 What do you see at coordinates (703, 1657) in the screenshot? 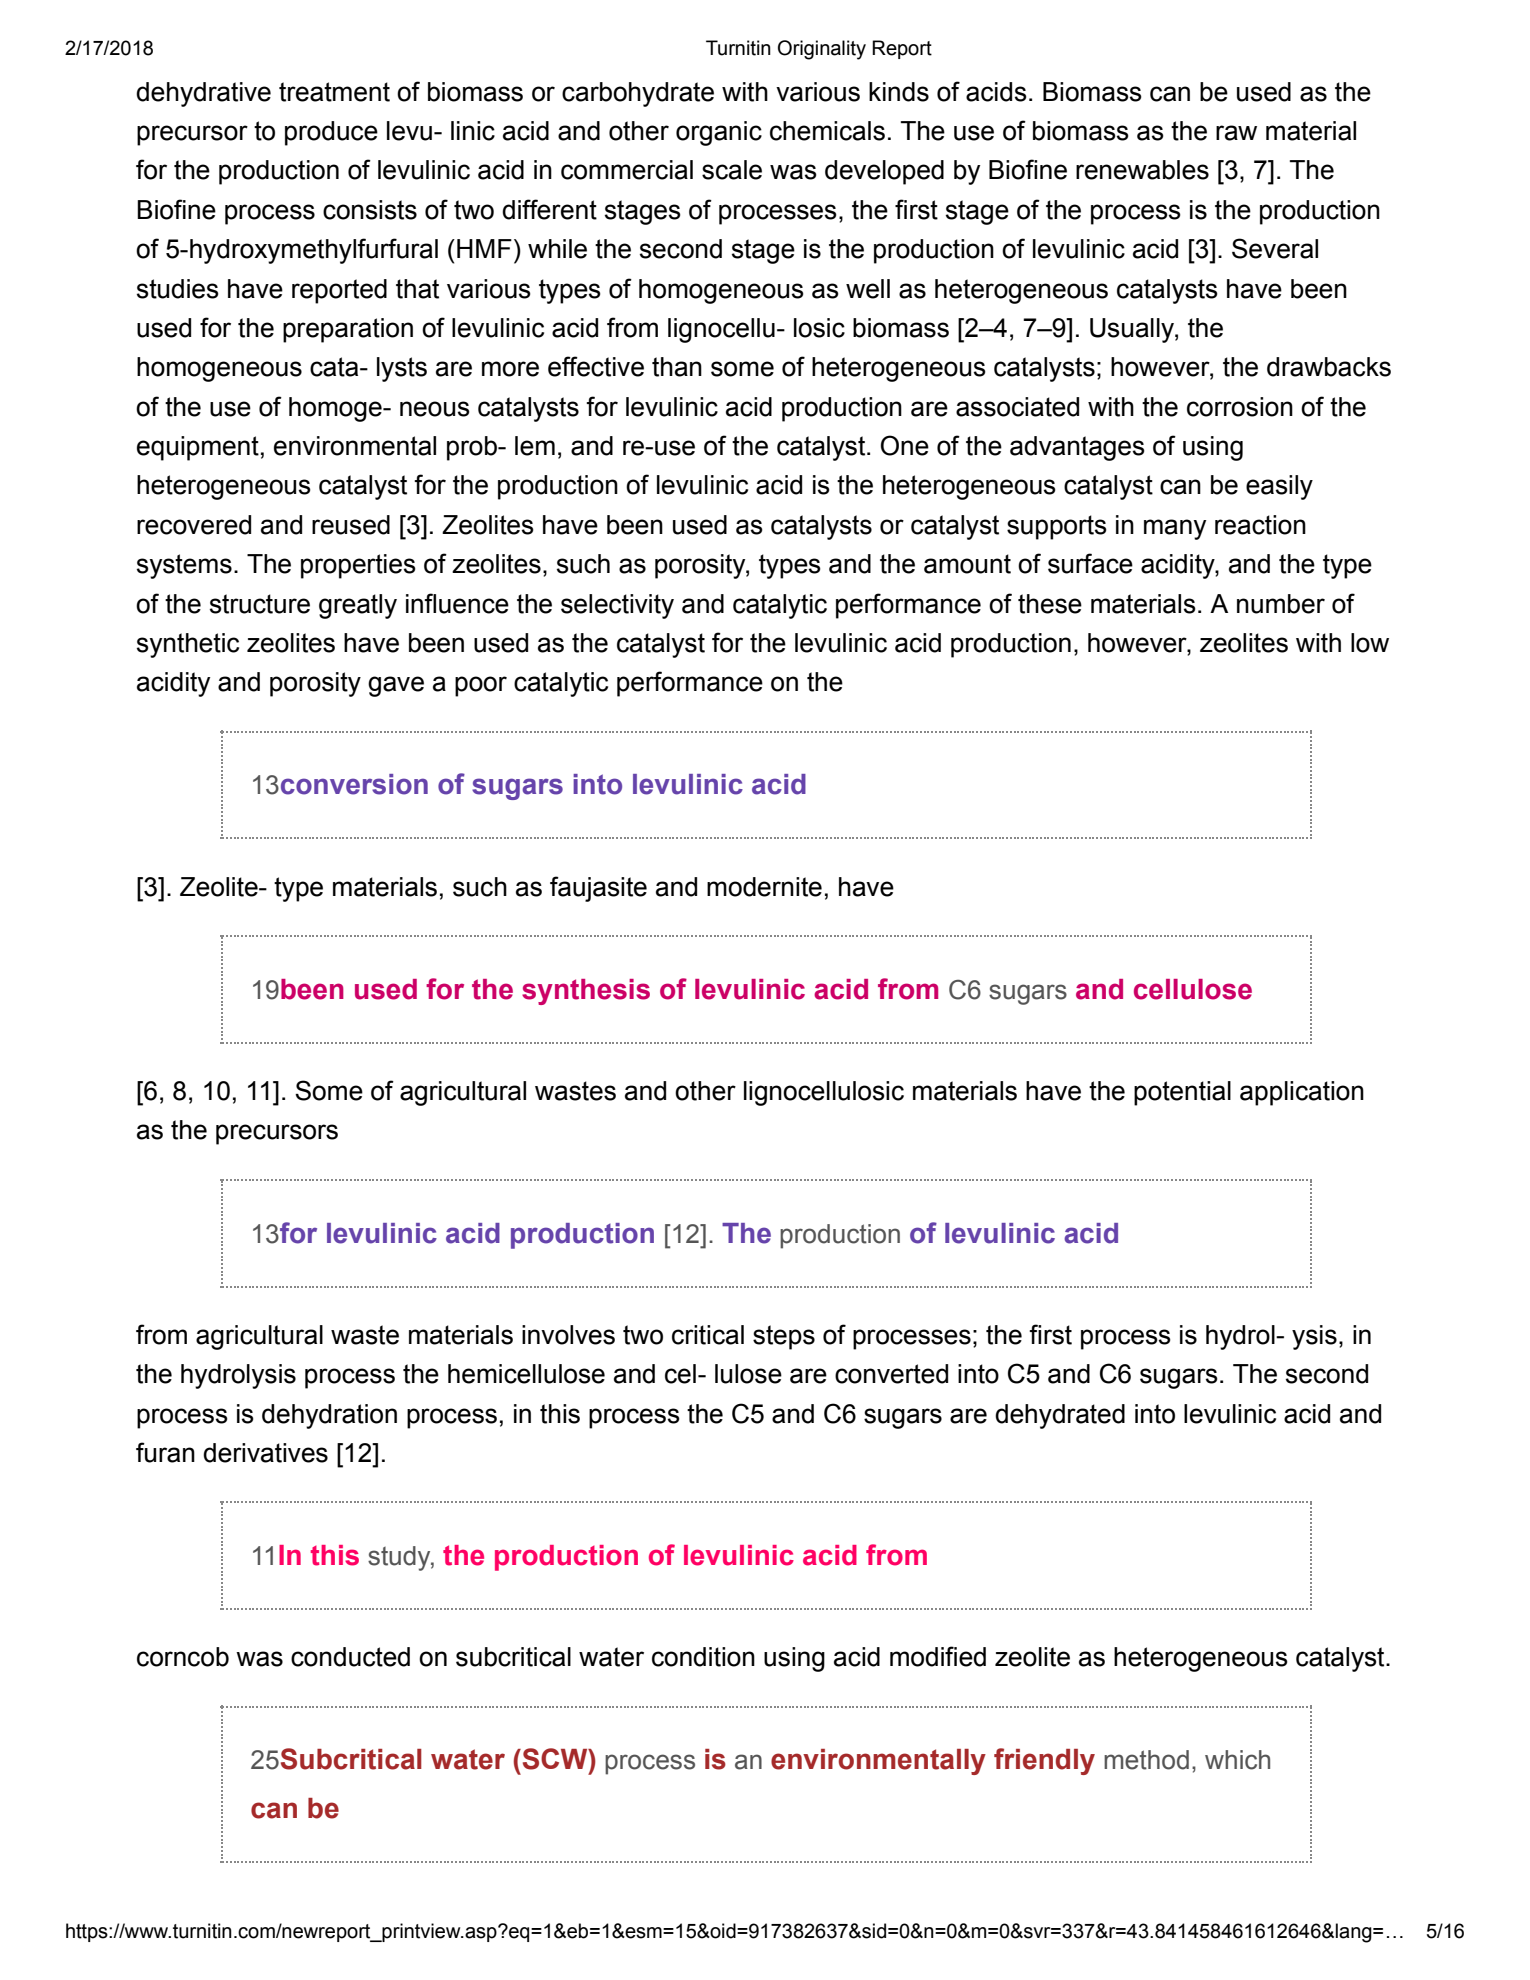
I see `condition` at bounding box center [703, 1657].
